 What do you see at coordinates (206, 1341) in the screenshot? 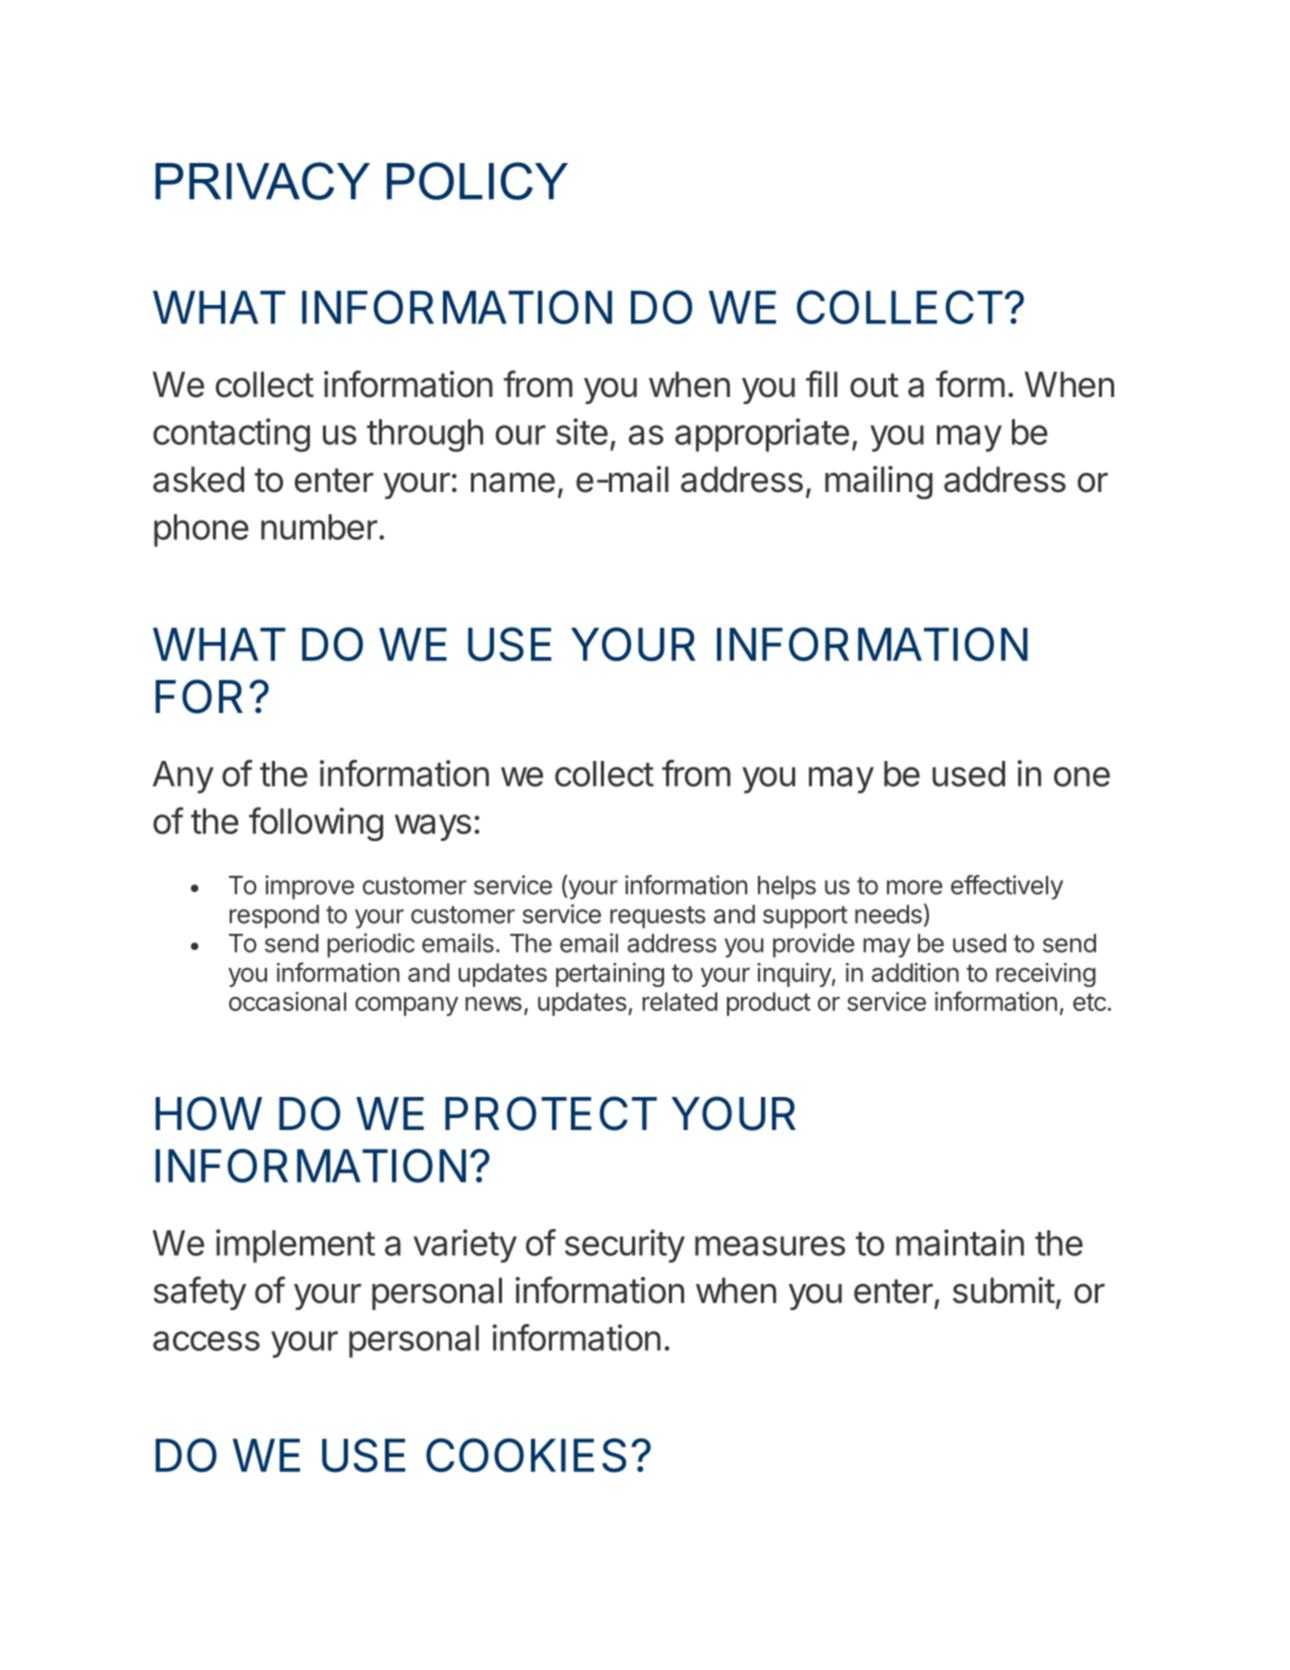
I see `access` at bounding box center [206, 1341].
